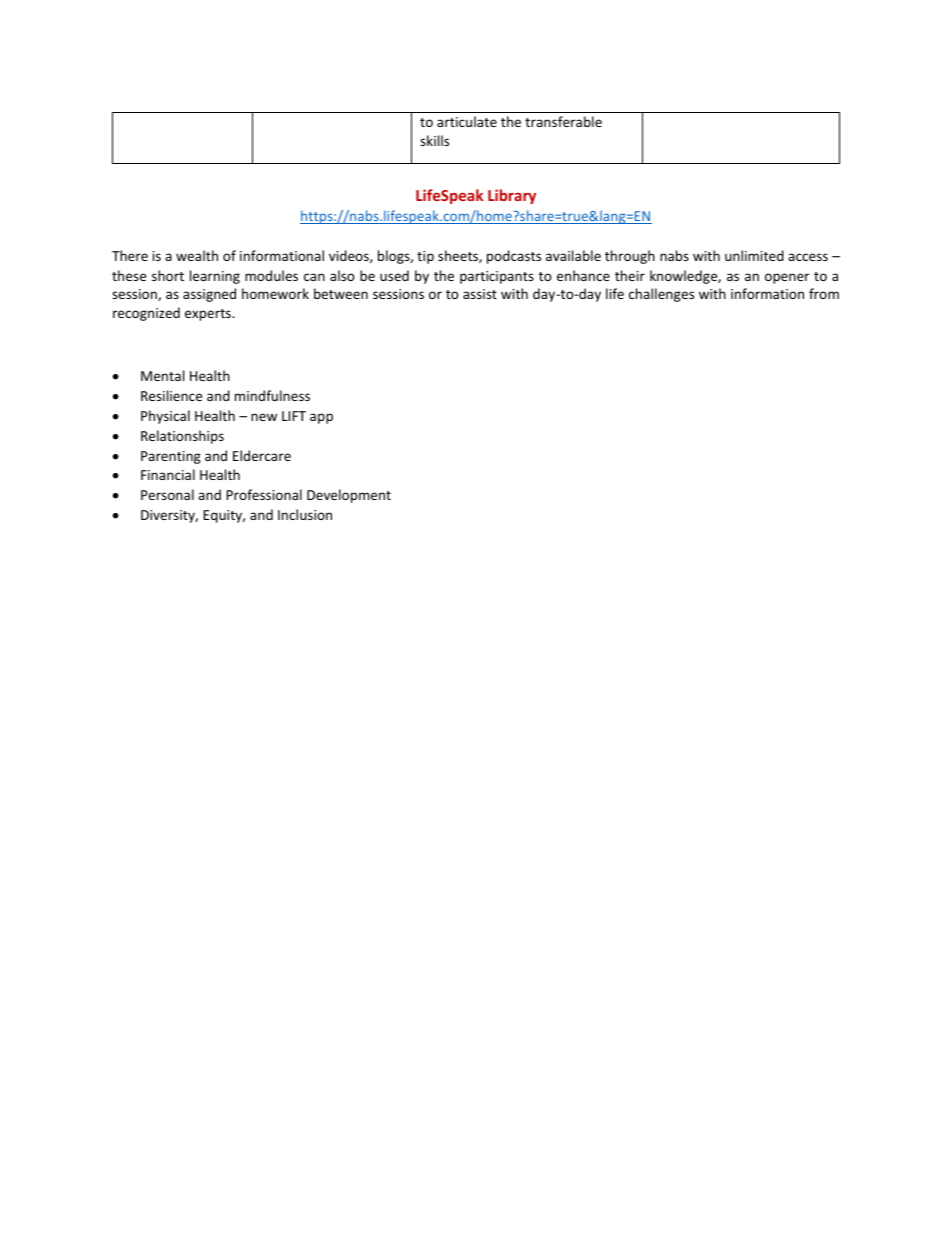  Describe the element at coordinates (512, 196) in the screenshot. I see `Library` at that location.
